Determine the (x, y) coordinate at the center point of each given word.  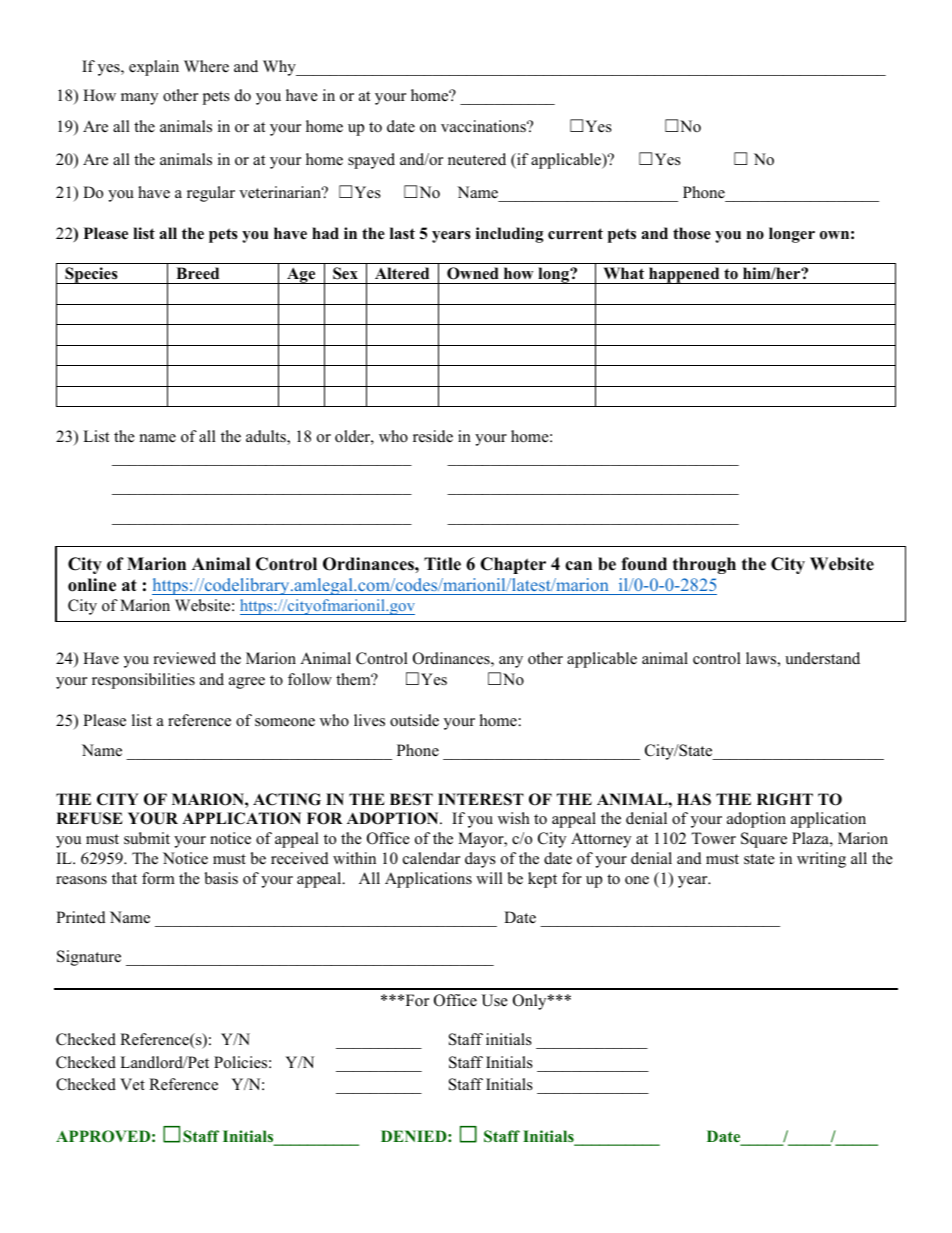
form (158, 878)
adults (267, 437)
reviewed (185, 658)
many (139, 99)
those (692, 233)
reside (433, 436)
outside (414, 720)
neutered (477, 159)
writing (821, 860)
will (489, 878)
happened (684, 275)
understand (822, 658)
